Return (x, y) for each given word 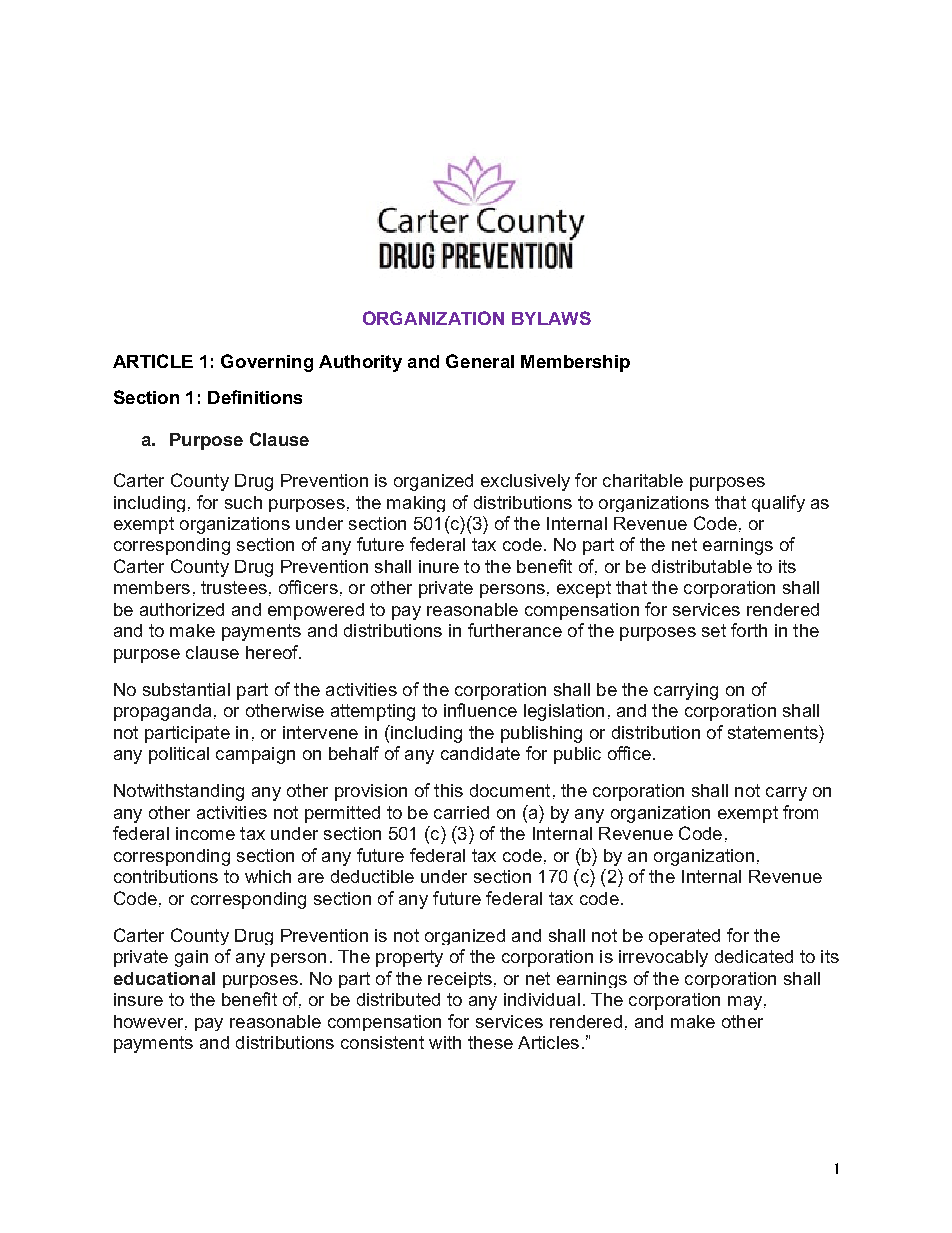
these (490, 1042)
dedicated (754, 956)
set (714, 630)
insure (138, 999)
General (480, 361)
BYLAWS (551, 318)
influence (480, 710)
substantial (186, 689)
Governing (267, 363)
